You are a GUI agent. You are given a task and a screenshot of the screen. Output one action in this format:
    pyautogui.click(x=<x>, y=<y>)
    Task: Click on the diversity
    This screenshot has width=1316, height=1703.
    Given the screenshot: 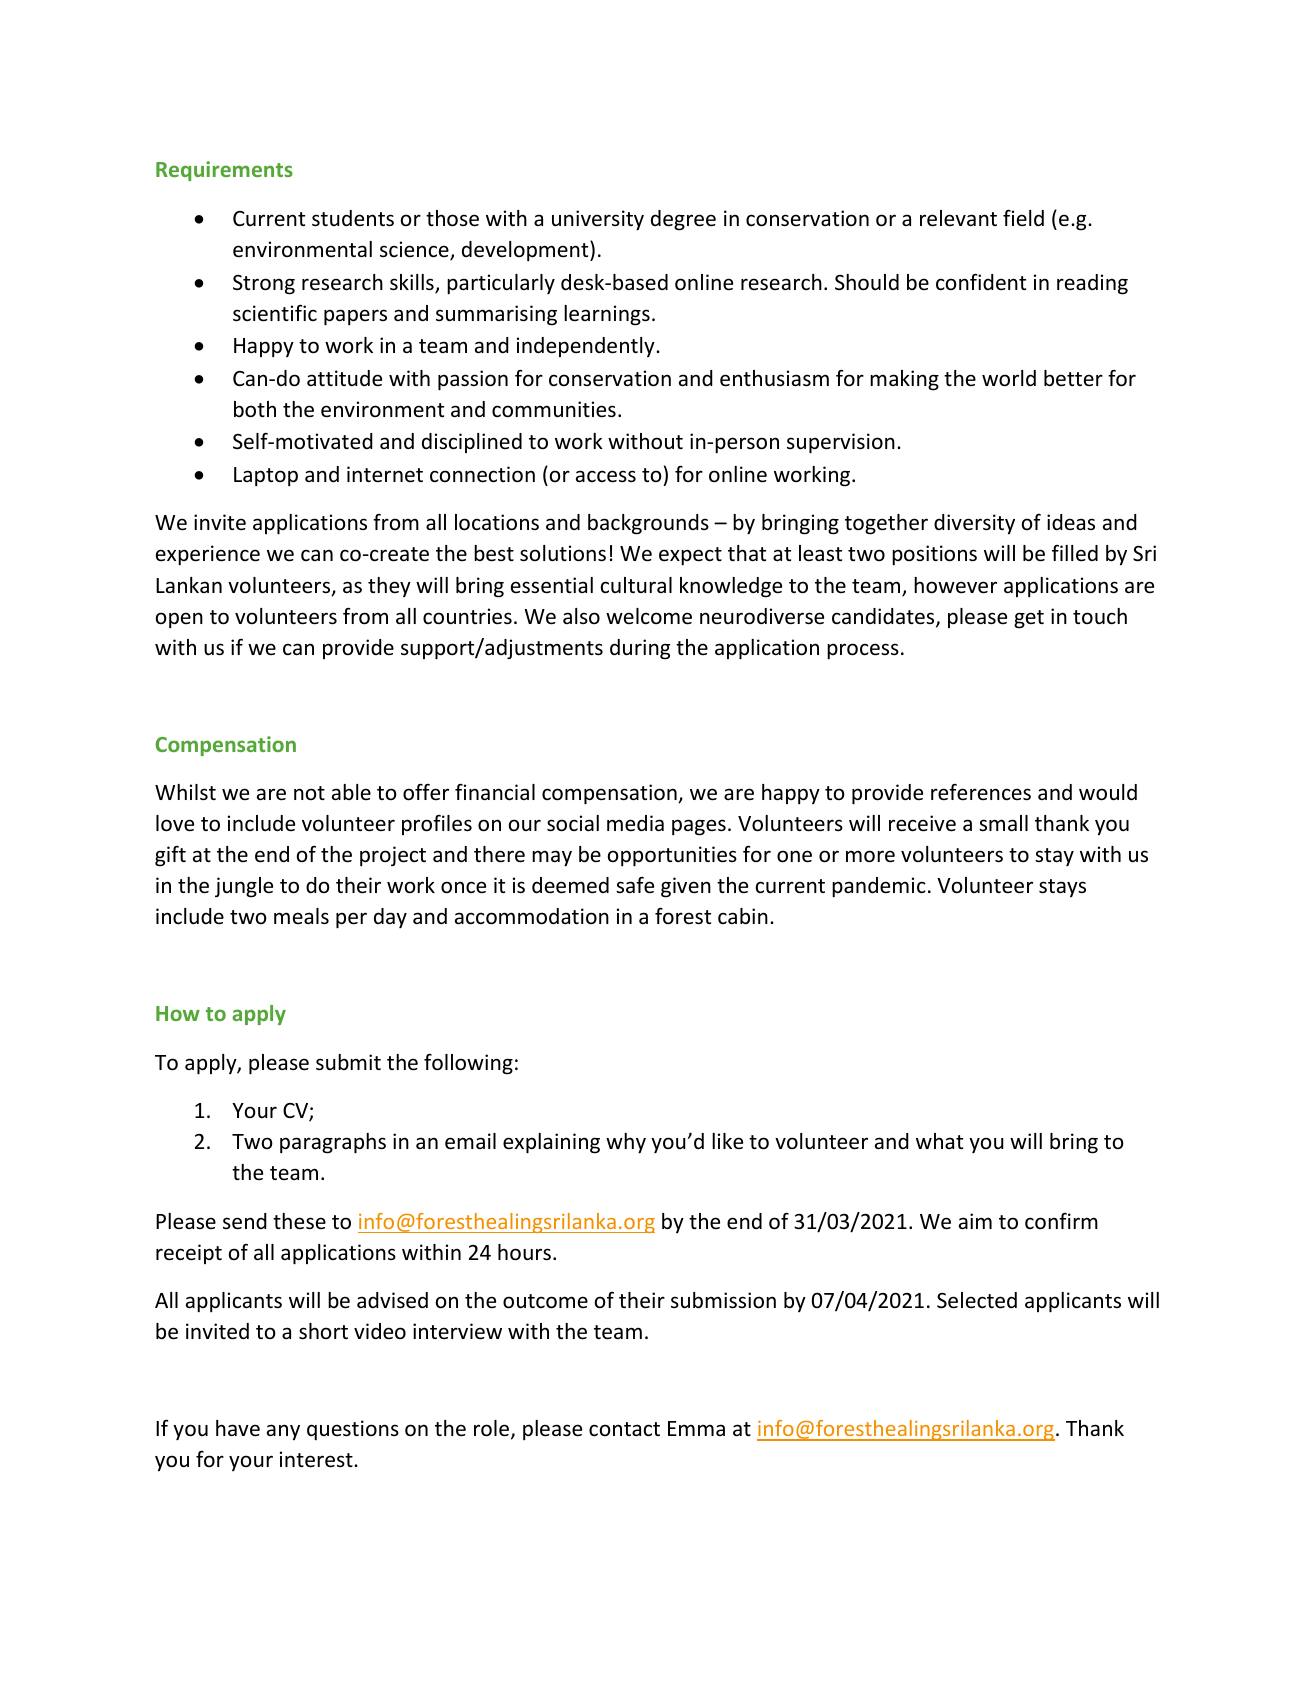 What is the action you would take?
    pyautogui.click(x=974, y=524)
